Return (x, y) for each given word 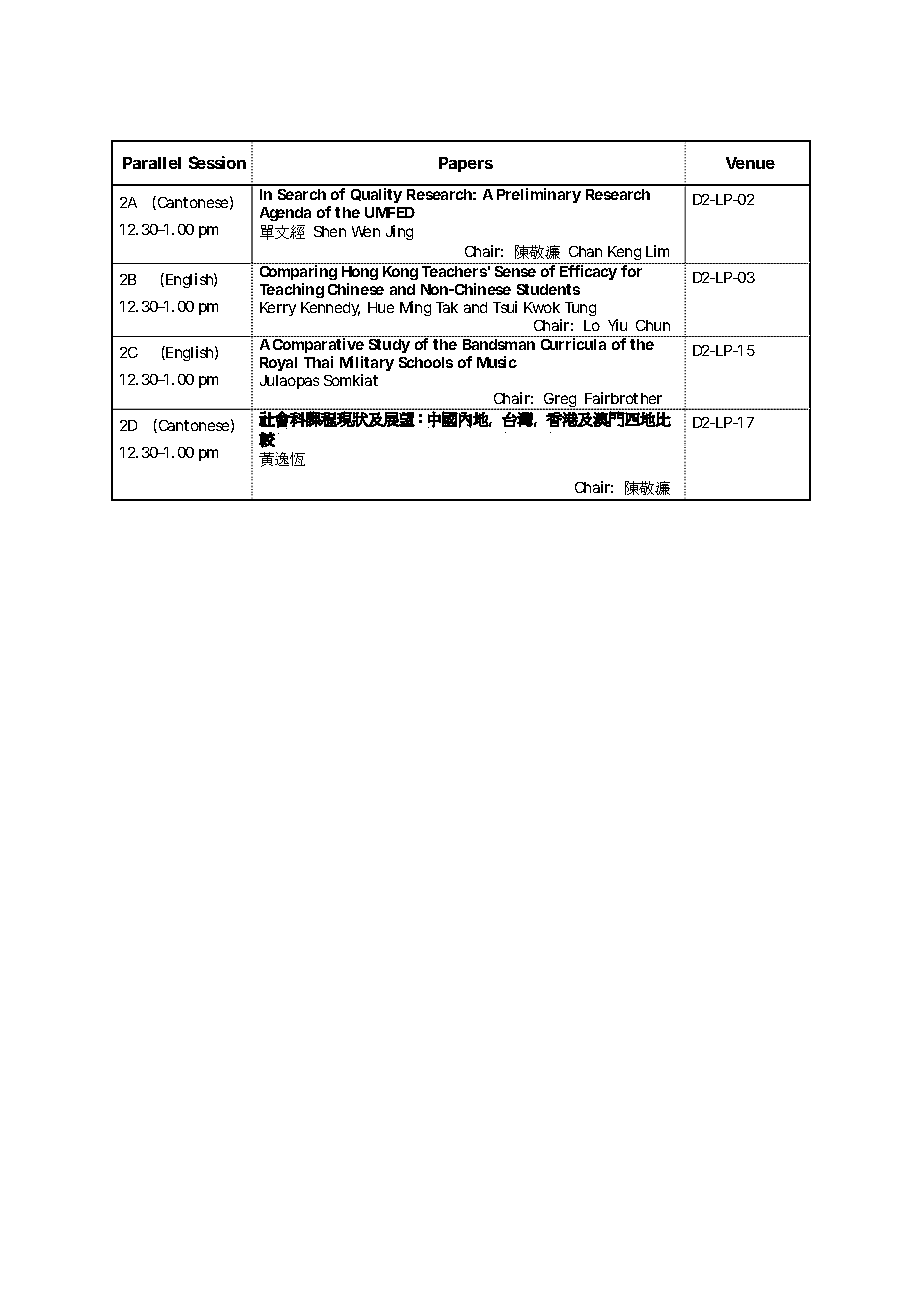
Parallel (152, 163)
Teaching (292, 290)
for (631, 271)
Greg (560, 401)
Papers (466, 164)
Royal (278, 364)
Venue (750, 163)
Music (497, 362)
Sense (515, 271)
